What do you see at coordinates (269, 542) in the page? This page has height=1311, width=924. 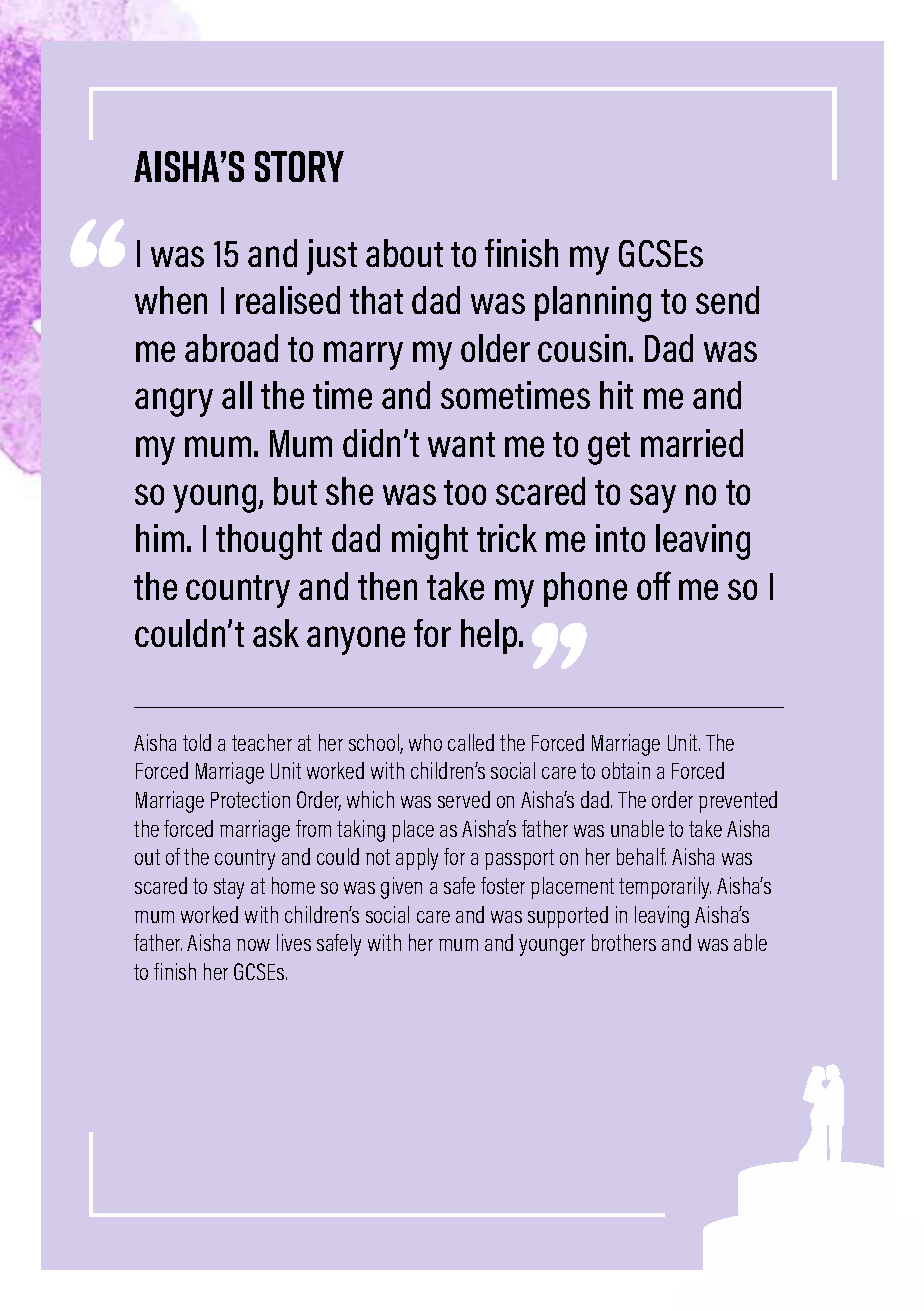 I see `thought` at bounding box center [269, 542].
